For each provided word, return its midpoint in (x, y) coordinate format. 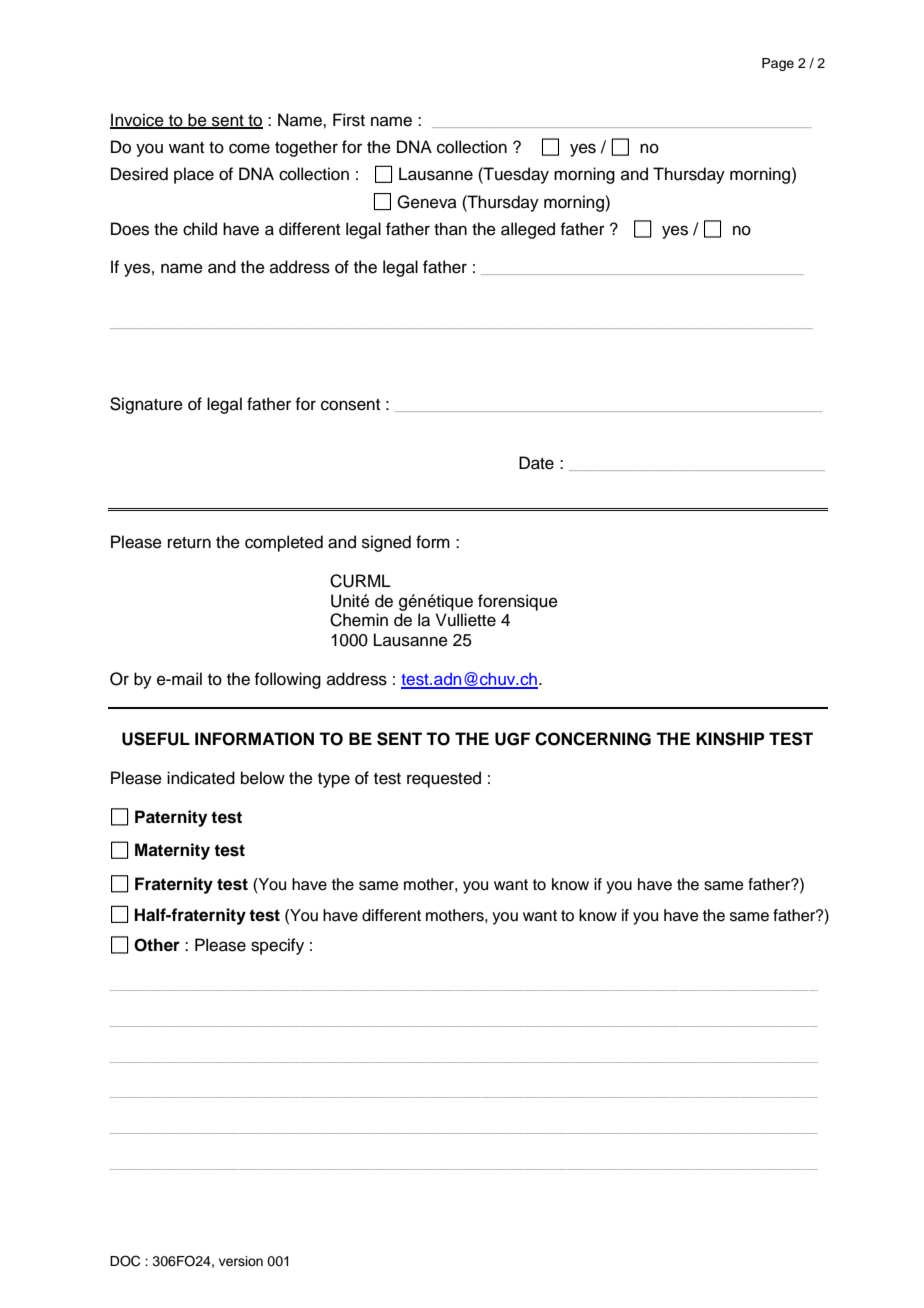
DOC (125, 1261)
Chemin (359, 620)
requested (444, 779)
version (241, 1261)
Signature (146, 405)
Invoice (138, 121)
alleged (528, 230)
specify (277, 946)
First (349, 120)
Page (778, 64)
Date (536, 463)
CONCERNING (593, 739)
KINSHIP (730, 739)
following (287, 680)
